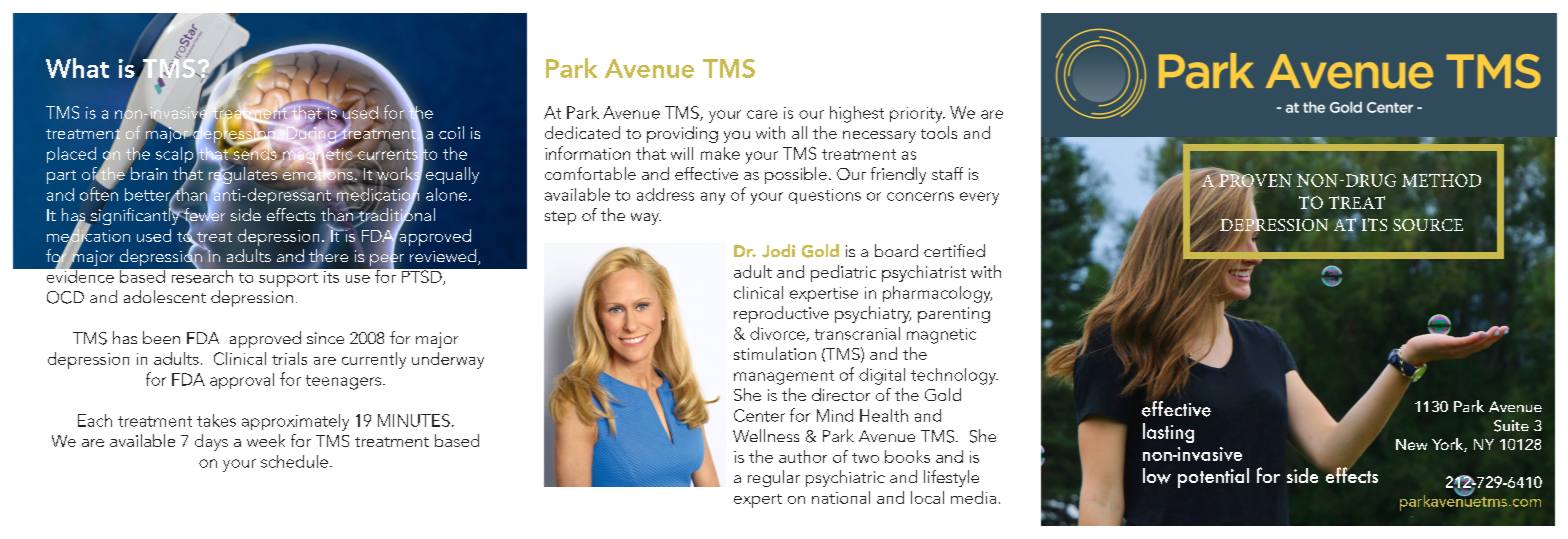 The image size is (1568, 539). I want to click on trials, so click(289, 358).
